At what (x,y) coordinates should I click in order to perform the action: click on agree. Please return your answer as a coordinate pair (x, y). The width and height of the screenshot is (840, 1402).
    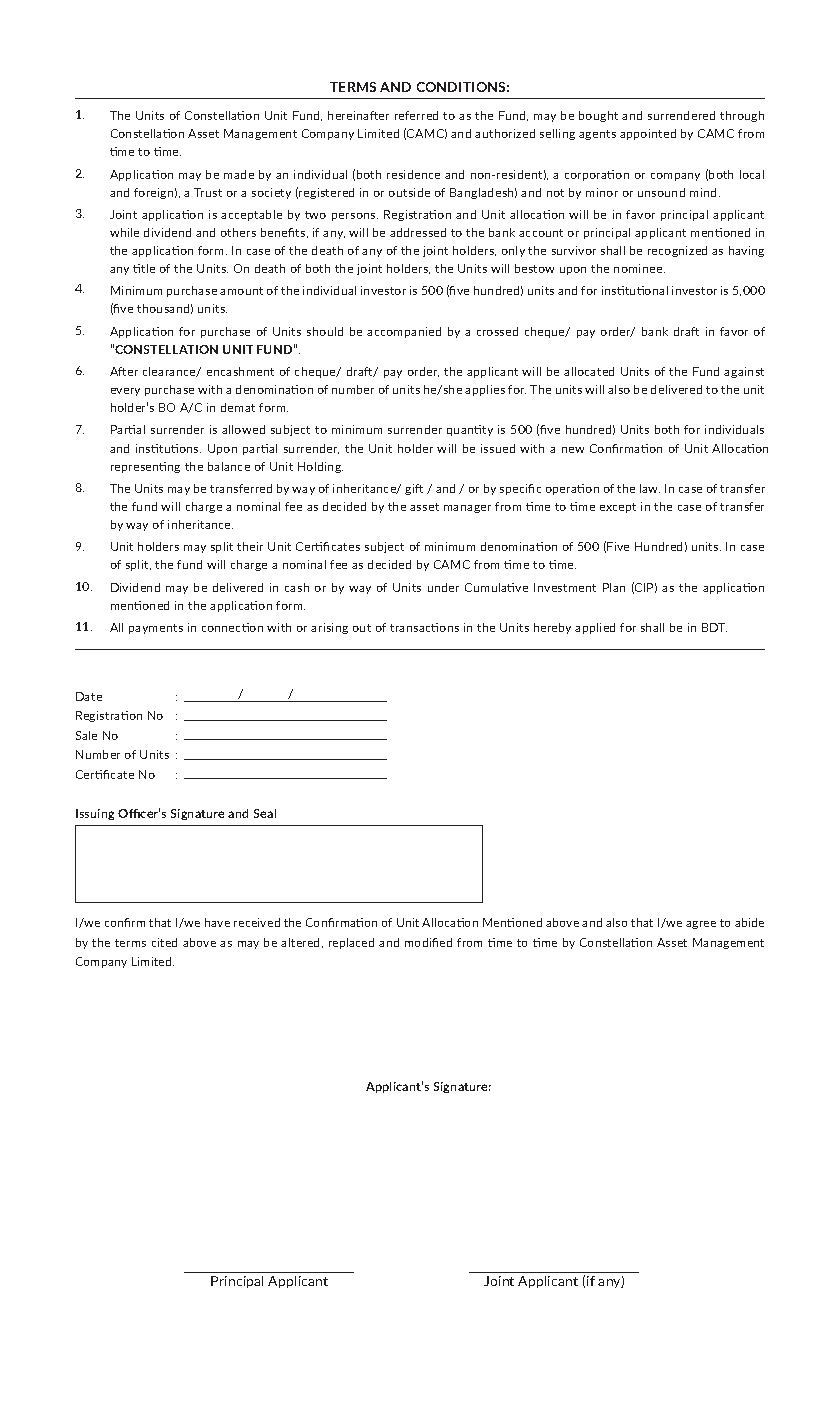
    Looking at the image, I should click on (701, 925).
